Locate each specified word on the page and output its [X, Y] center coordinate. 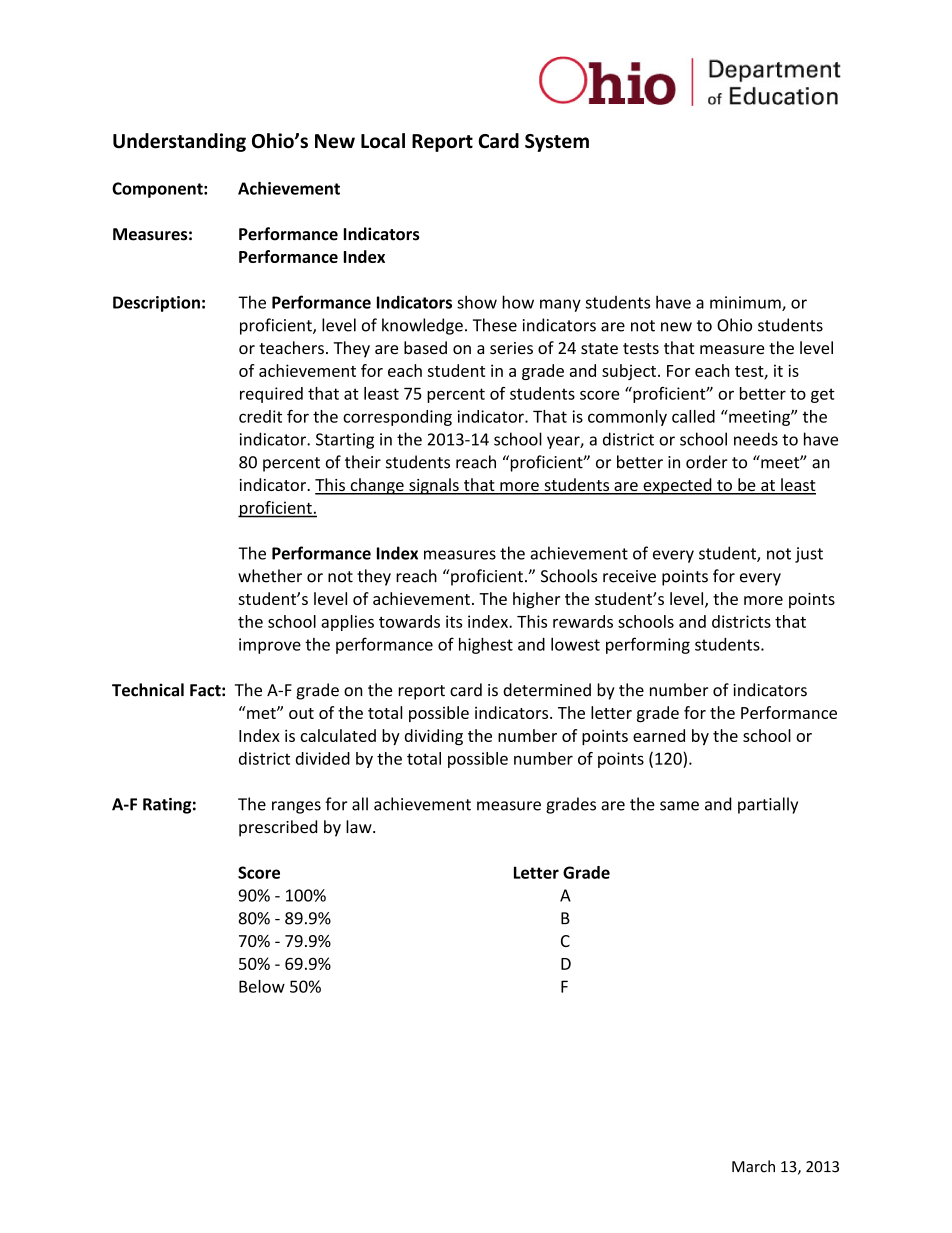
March [753, 1166]
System [557, 143]
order [707, 462]
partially [768, 805]
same [679, 806]
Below [262, 986]
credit [260, 416]
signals [434, 486]
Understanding [179, 142]
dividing [434, 737]
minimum [746, 303]
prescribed [278, 828]
